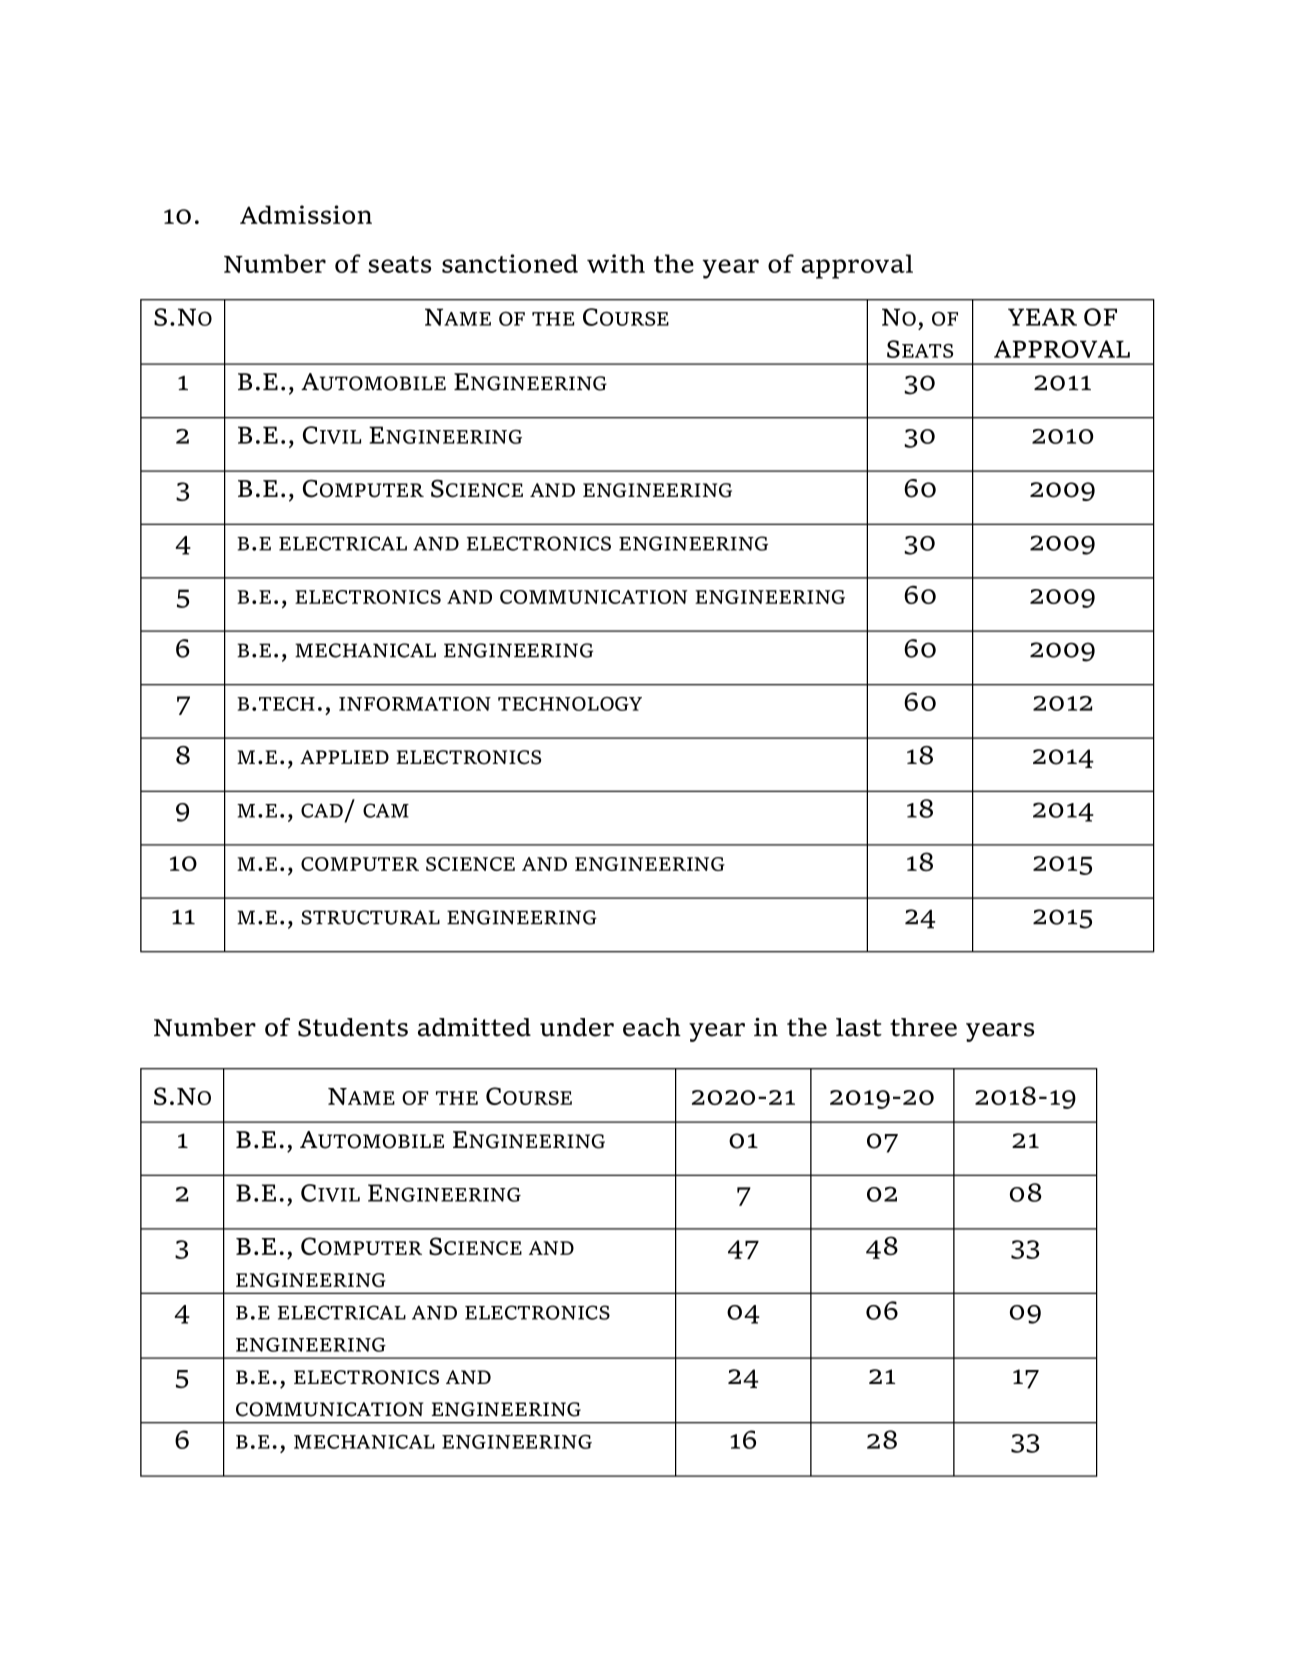  Describe the element at coordinates (306, 214) in the screenshot. I see `Admission` at that location.
